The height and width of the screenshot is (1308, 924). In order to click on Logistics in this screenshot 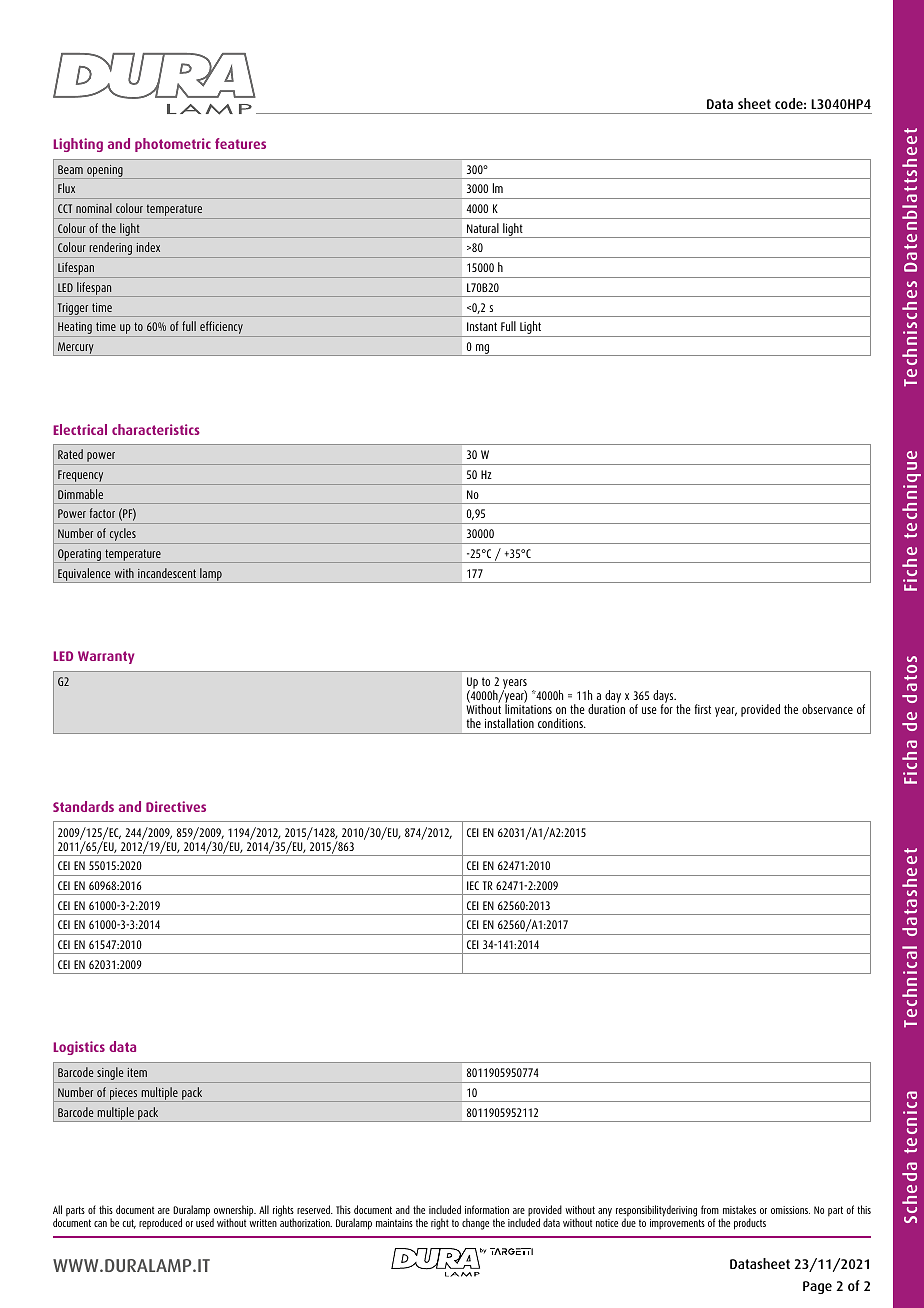, I will do `click(79, 1048)`.
